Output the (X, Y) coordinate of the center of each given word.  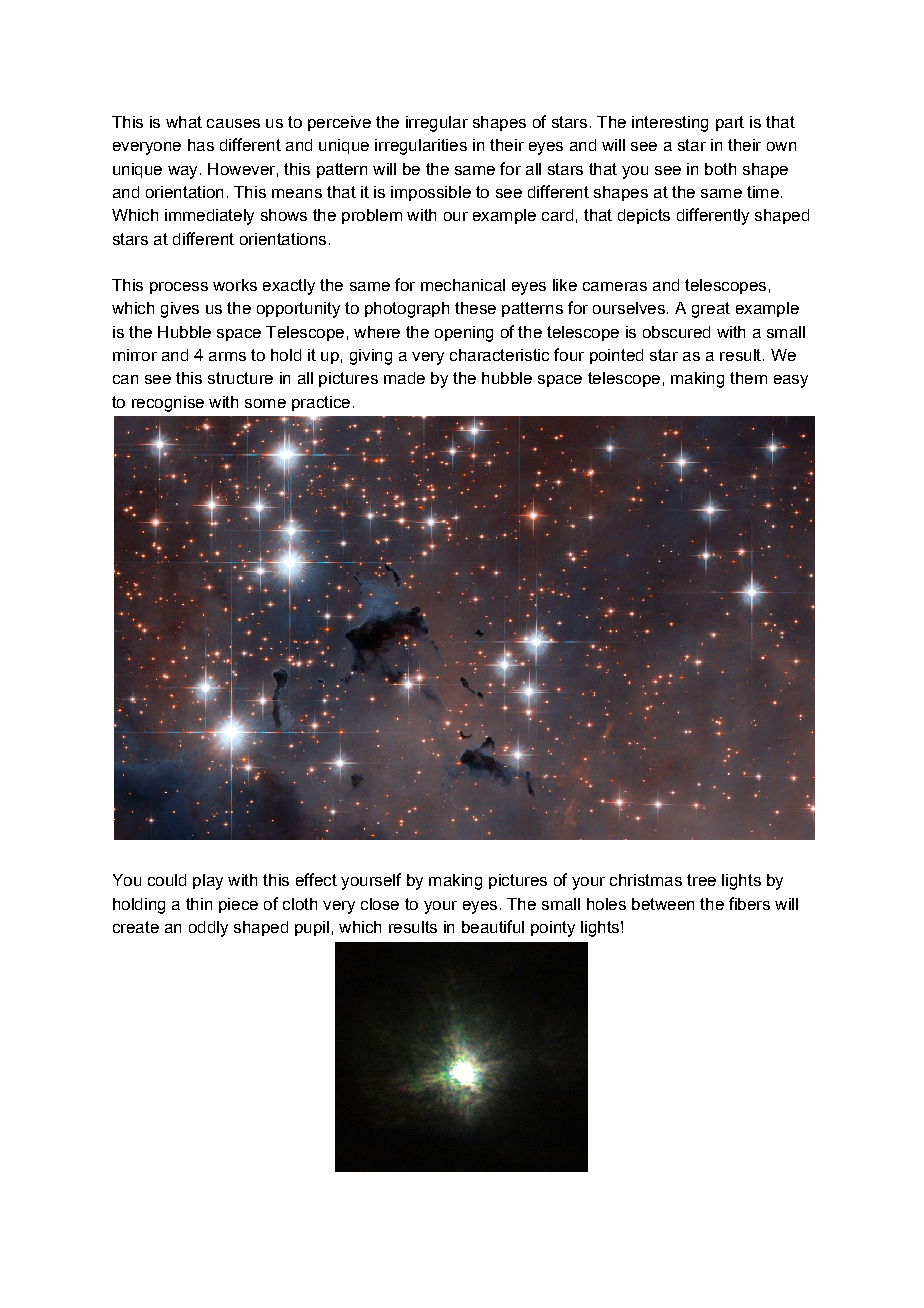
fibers (749, 903)
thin (199, 904)
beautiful (493, 926)
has (201, 145)
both (720, 169)
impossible (431, 193)
